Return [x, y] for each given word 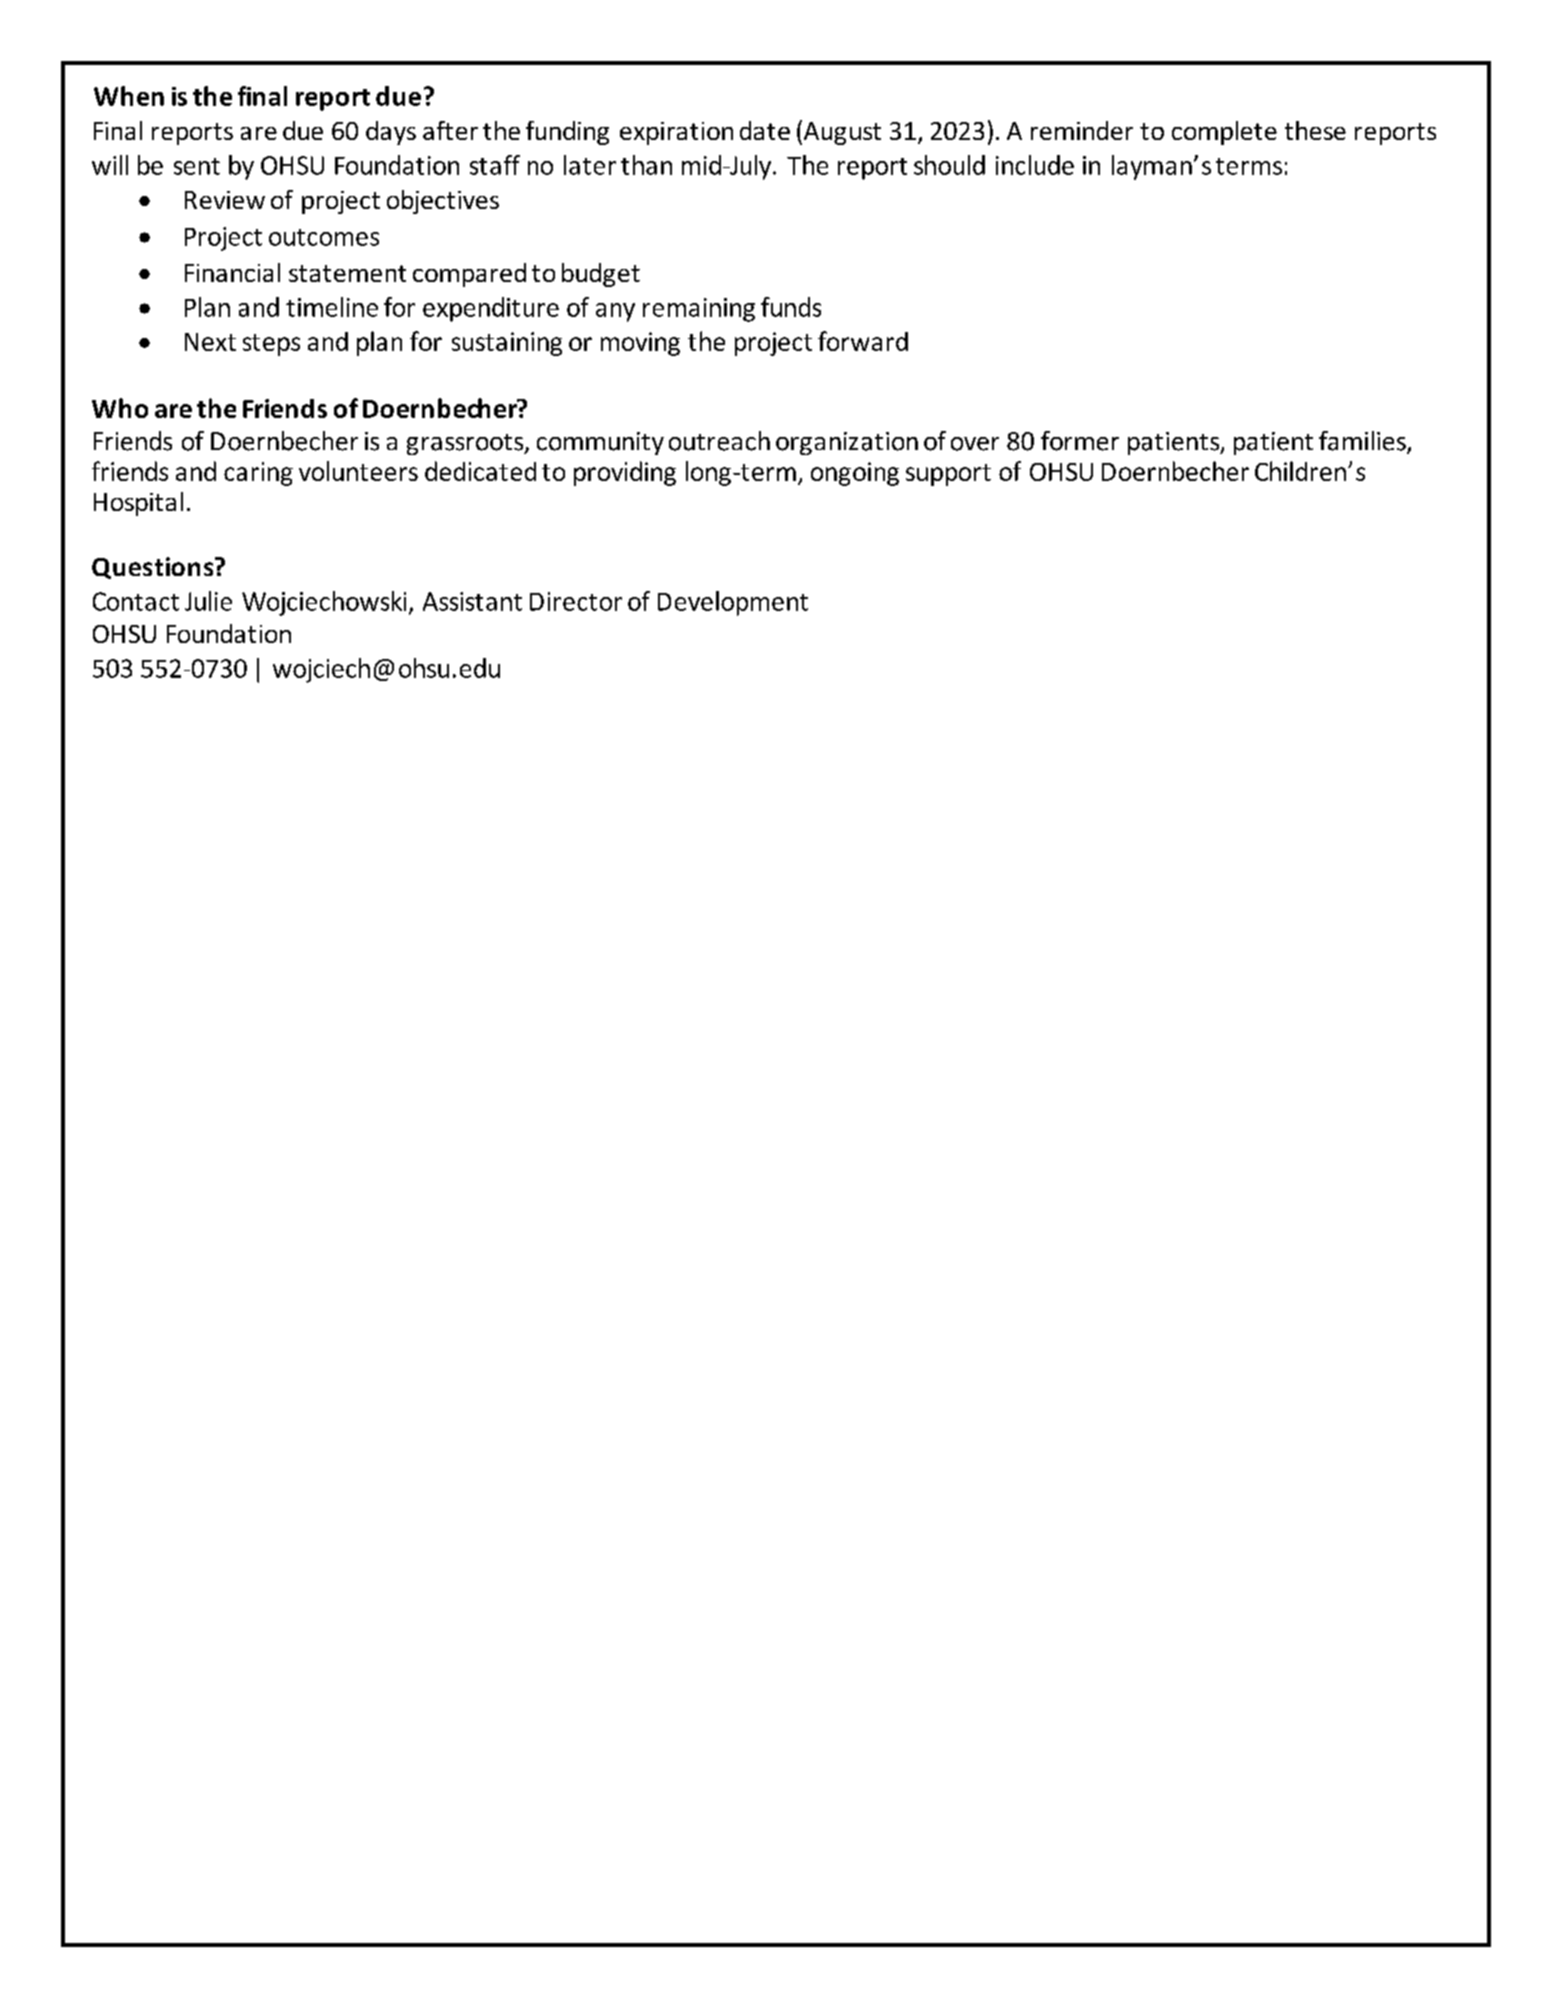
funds [791, 307]
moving [640, 344]
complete [1224, 133]
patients [1175, 443]
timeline [332, 307]
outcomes [324, 237]
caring [258, 474]
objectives [443, 202]
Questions [154, 568]
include [1035, 165]
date [765, 130]
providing [625, 473]
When [129, 96]
